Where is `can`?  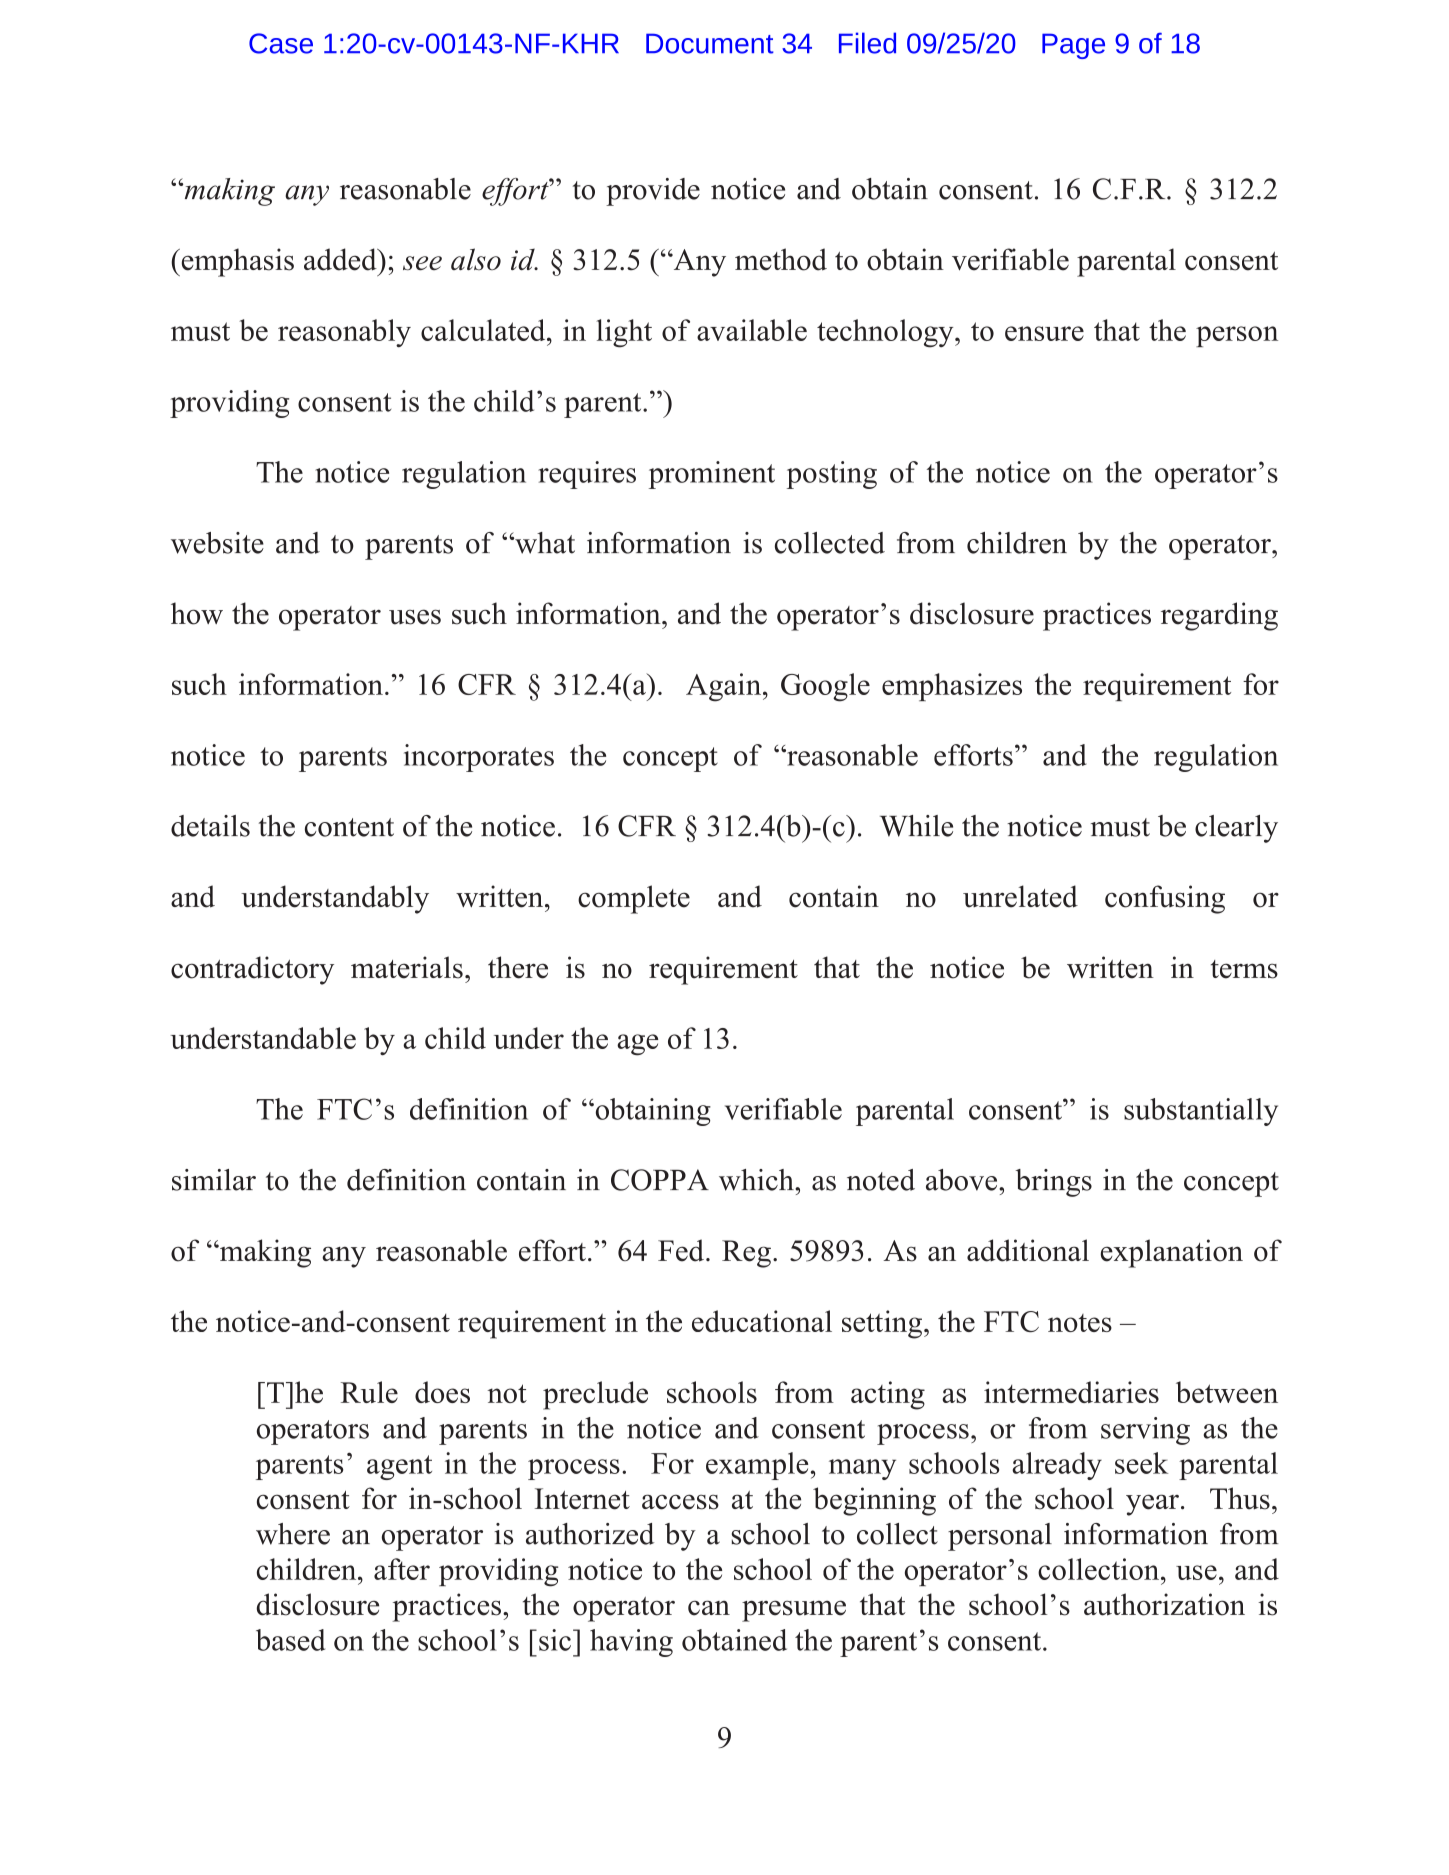 can is located at coordinates (709, 1608).
